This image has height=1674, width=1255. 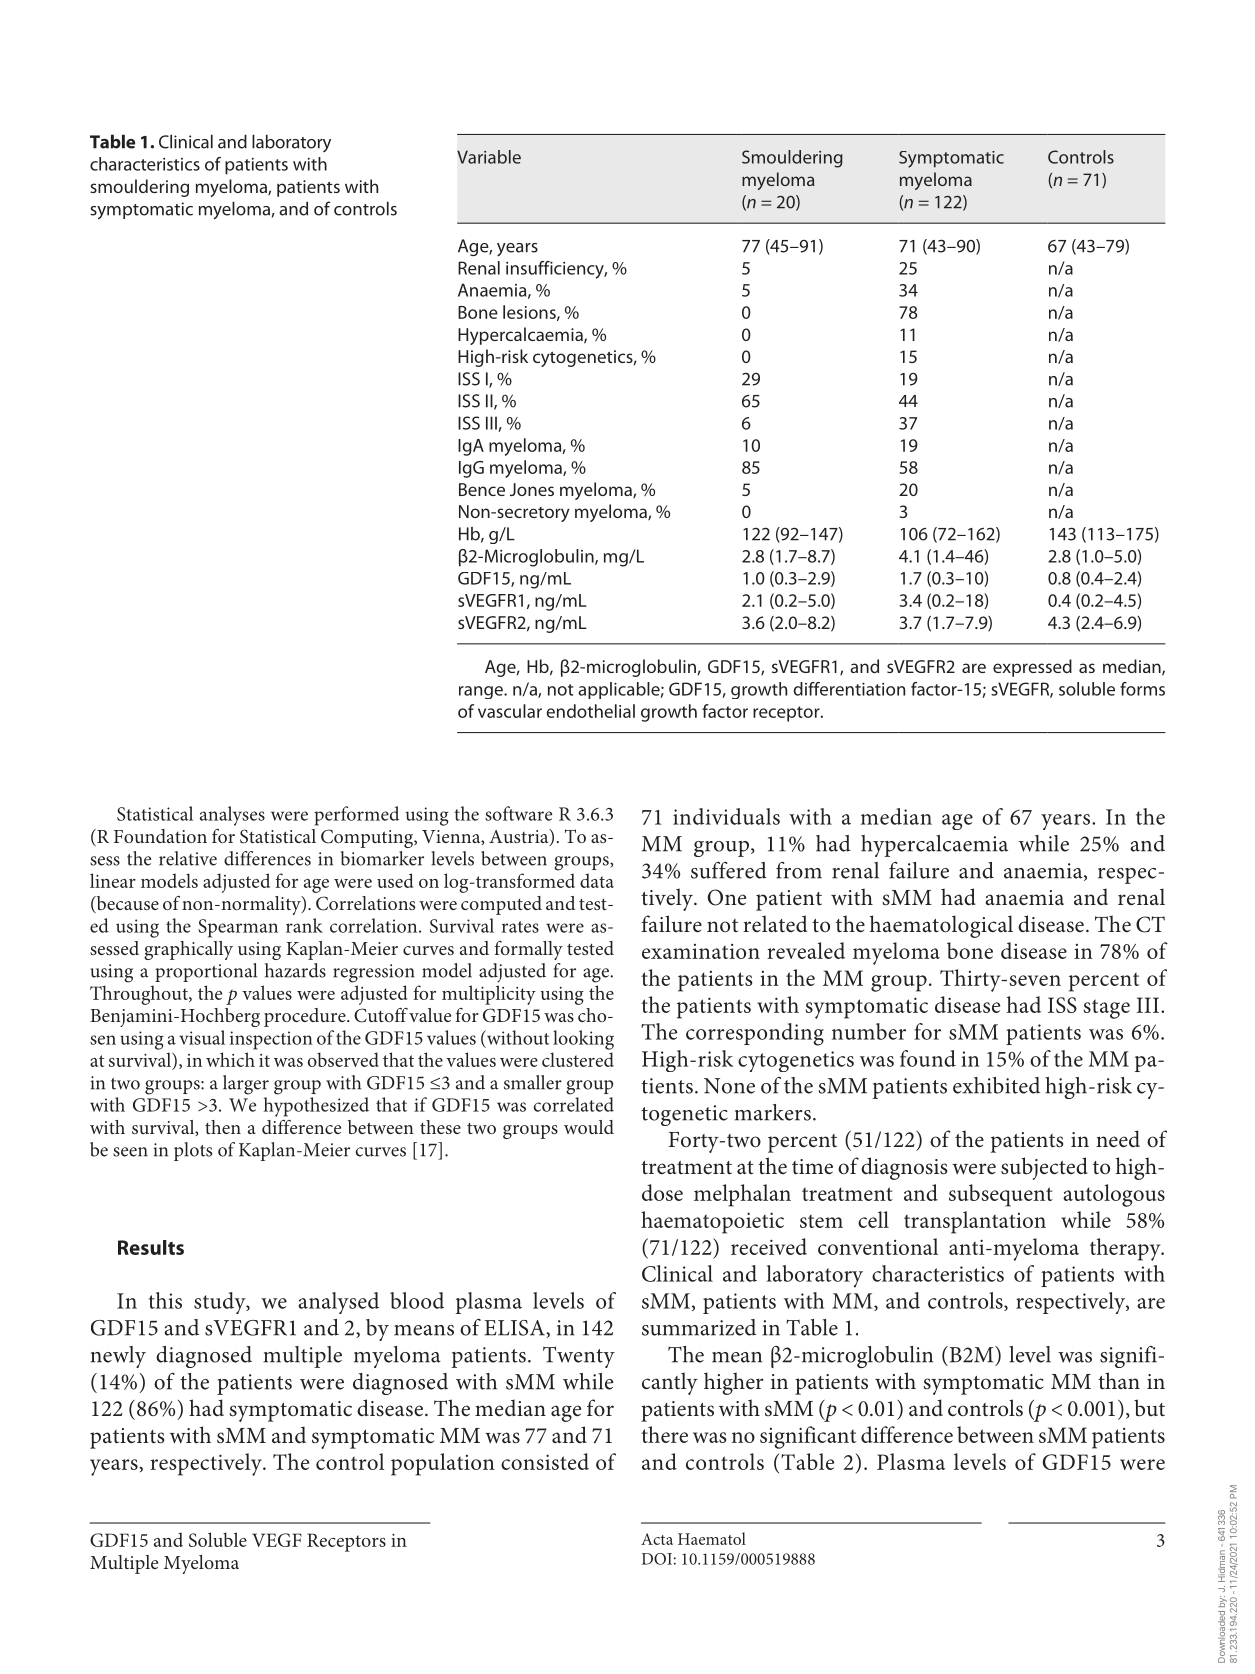 I want to click on range, so click(x=482, y=692).
